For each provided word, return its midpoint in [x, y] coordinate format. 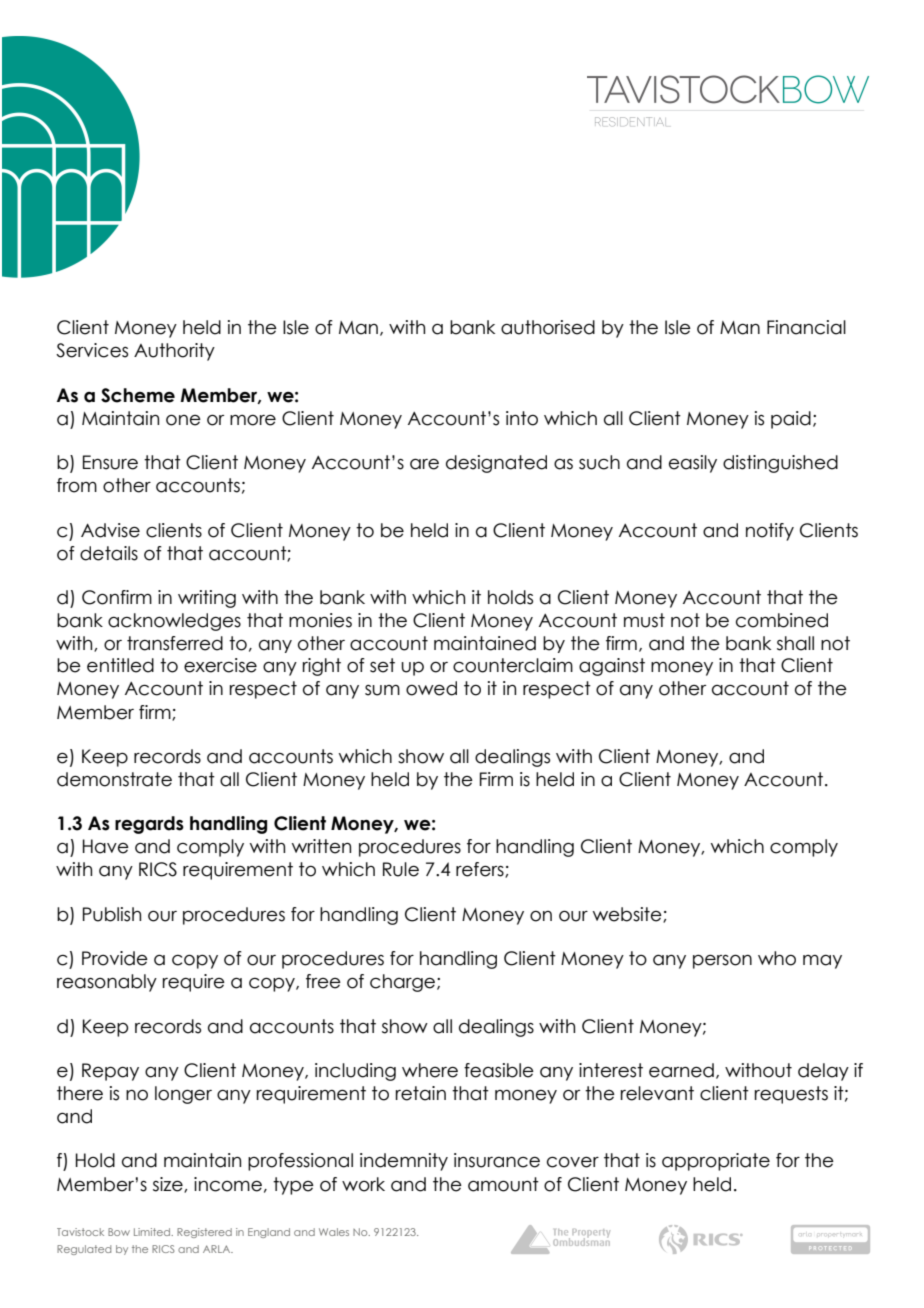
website [628, 915]
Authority [174, 352]
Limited [153, 1232]
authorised [548, 327]
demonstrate [114, 779]
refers [481, 870]
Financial [806, 327]
